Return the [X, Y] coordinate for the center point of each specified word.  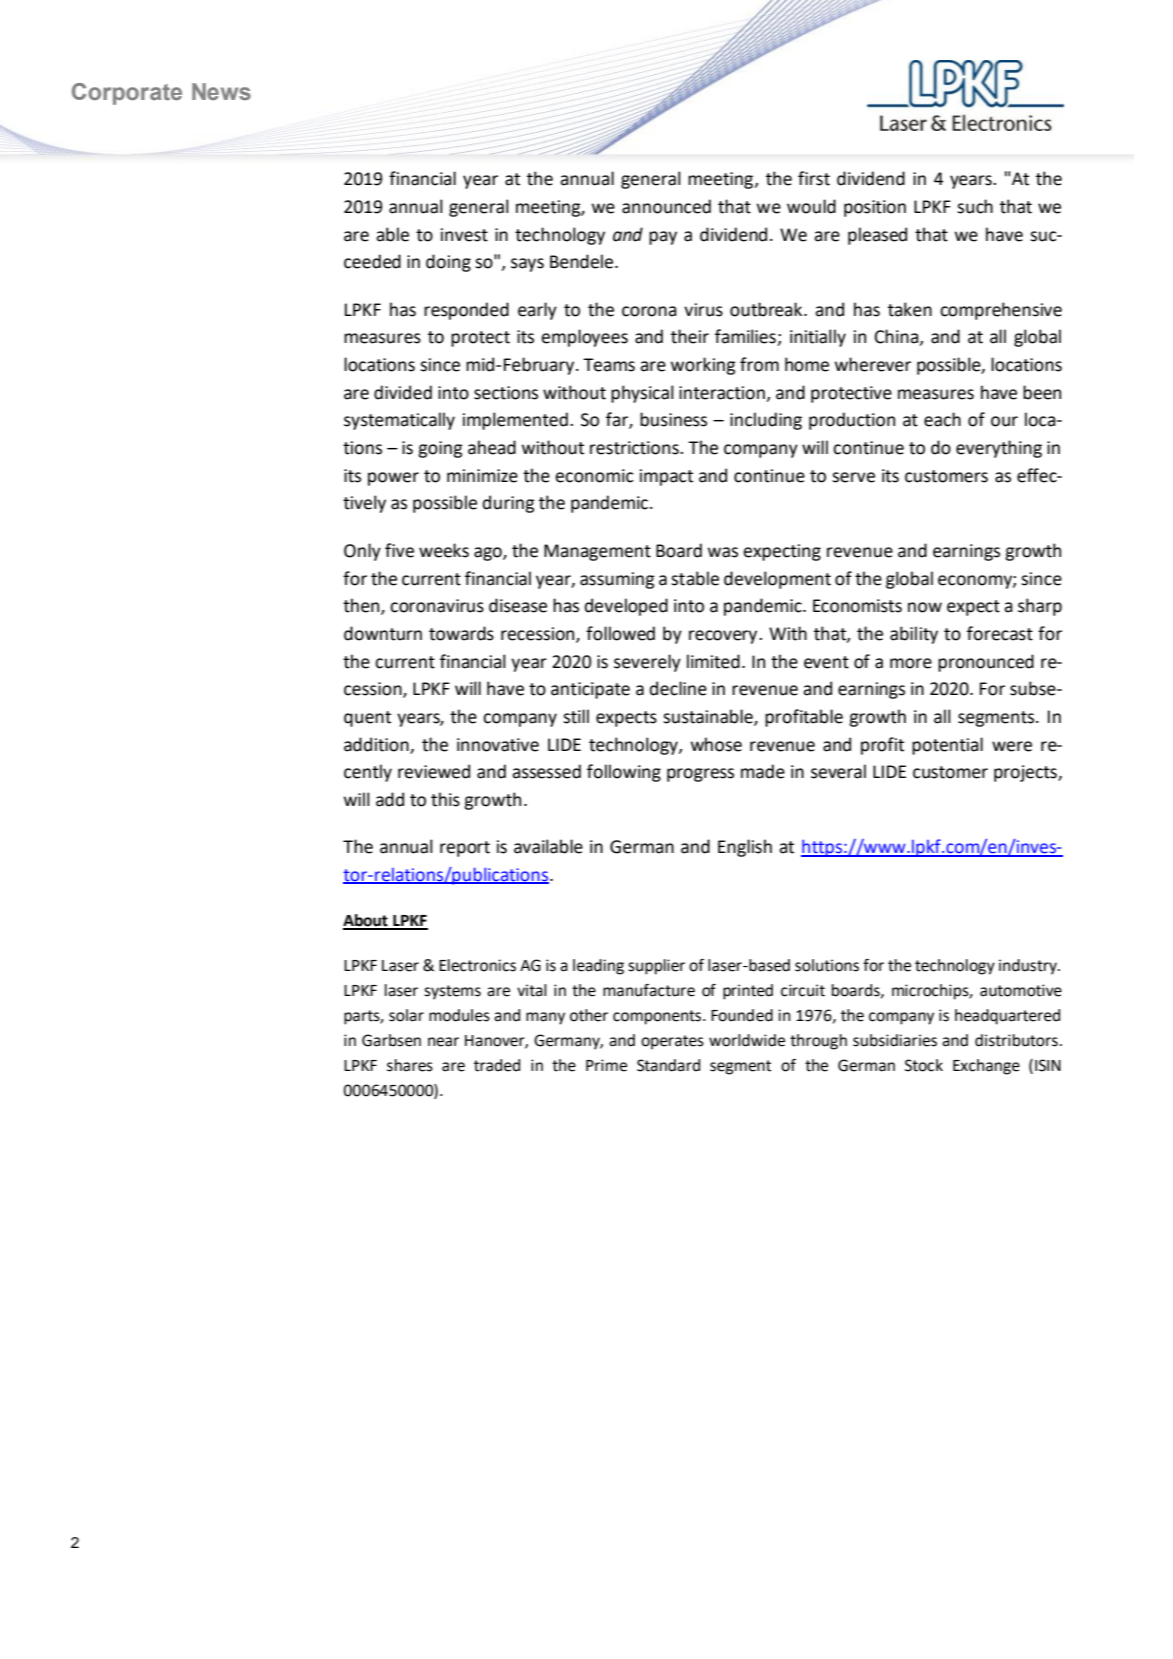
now [925, 607]
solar [406, 1015]
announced [666, 206]
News [221, 91]
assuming [617, 580]
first [814, 178]
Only [362, 552]
